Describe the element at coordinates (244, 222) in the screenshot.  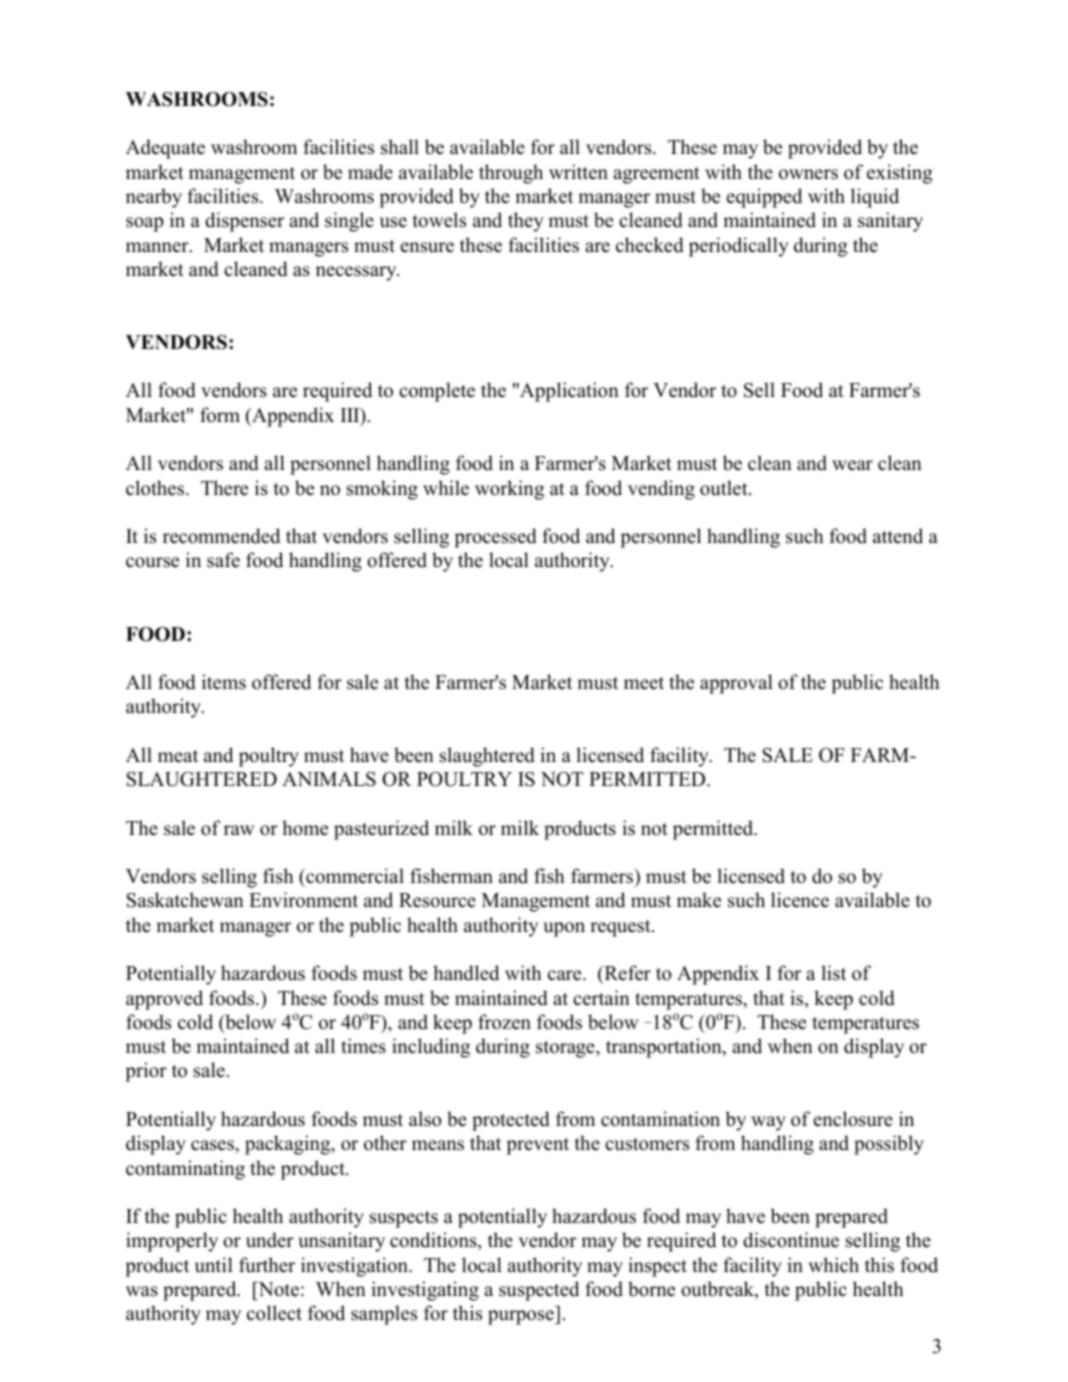
I see `dispenser` at that location.
